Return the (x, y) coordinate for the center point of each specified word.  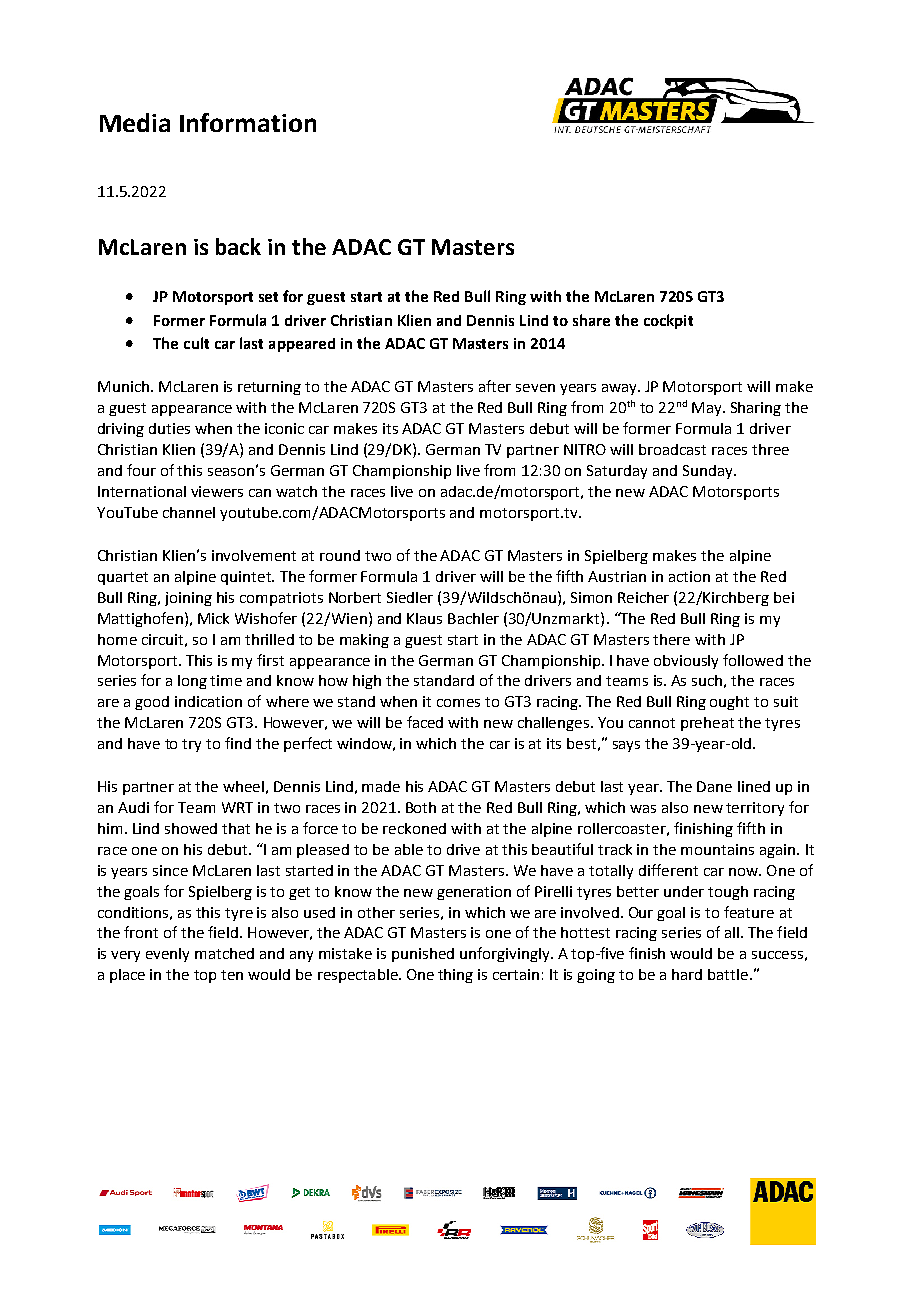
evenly (167, 955)
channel (189, 512)
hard (687, 974)
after (495, 386)
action (689, 576)
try (191, 745)
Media (135, 122)
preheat (707, 724)
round (340, 555)
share (591, 320)
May (708, 409)
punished (423, 955)
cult (196, 343)
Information (248, 122)
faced (425, 722)
